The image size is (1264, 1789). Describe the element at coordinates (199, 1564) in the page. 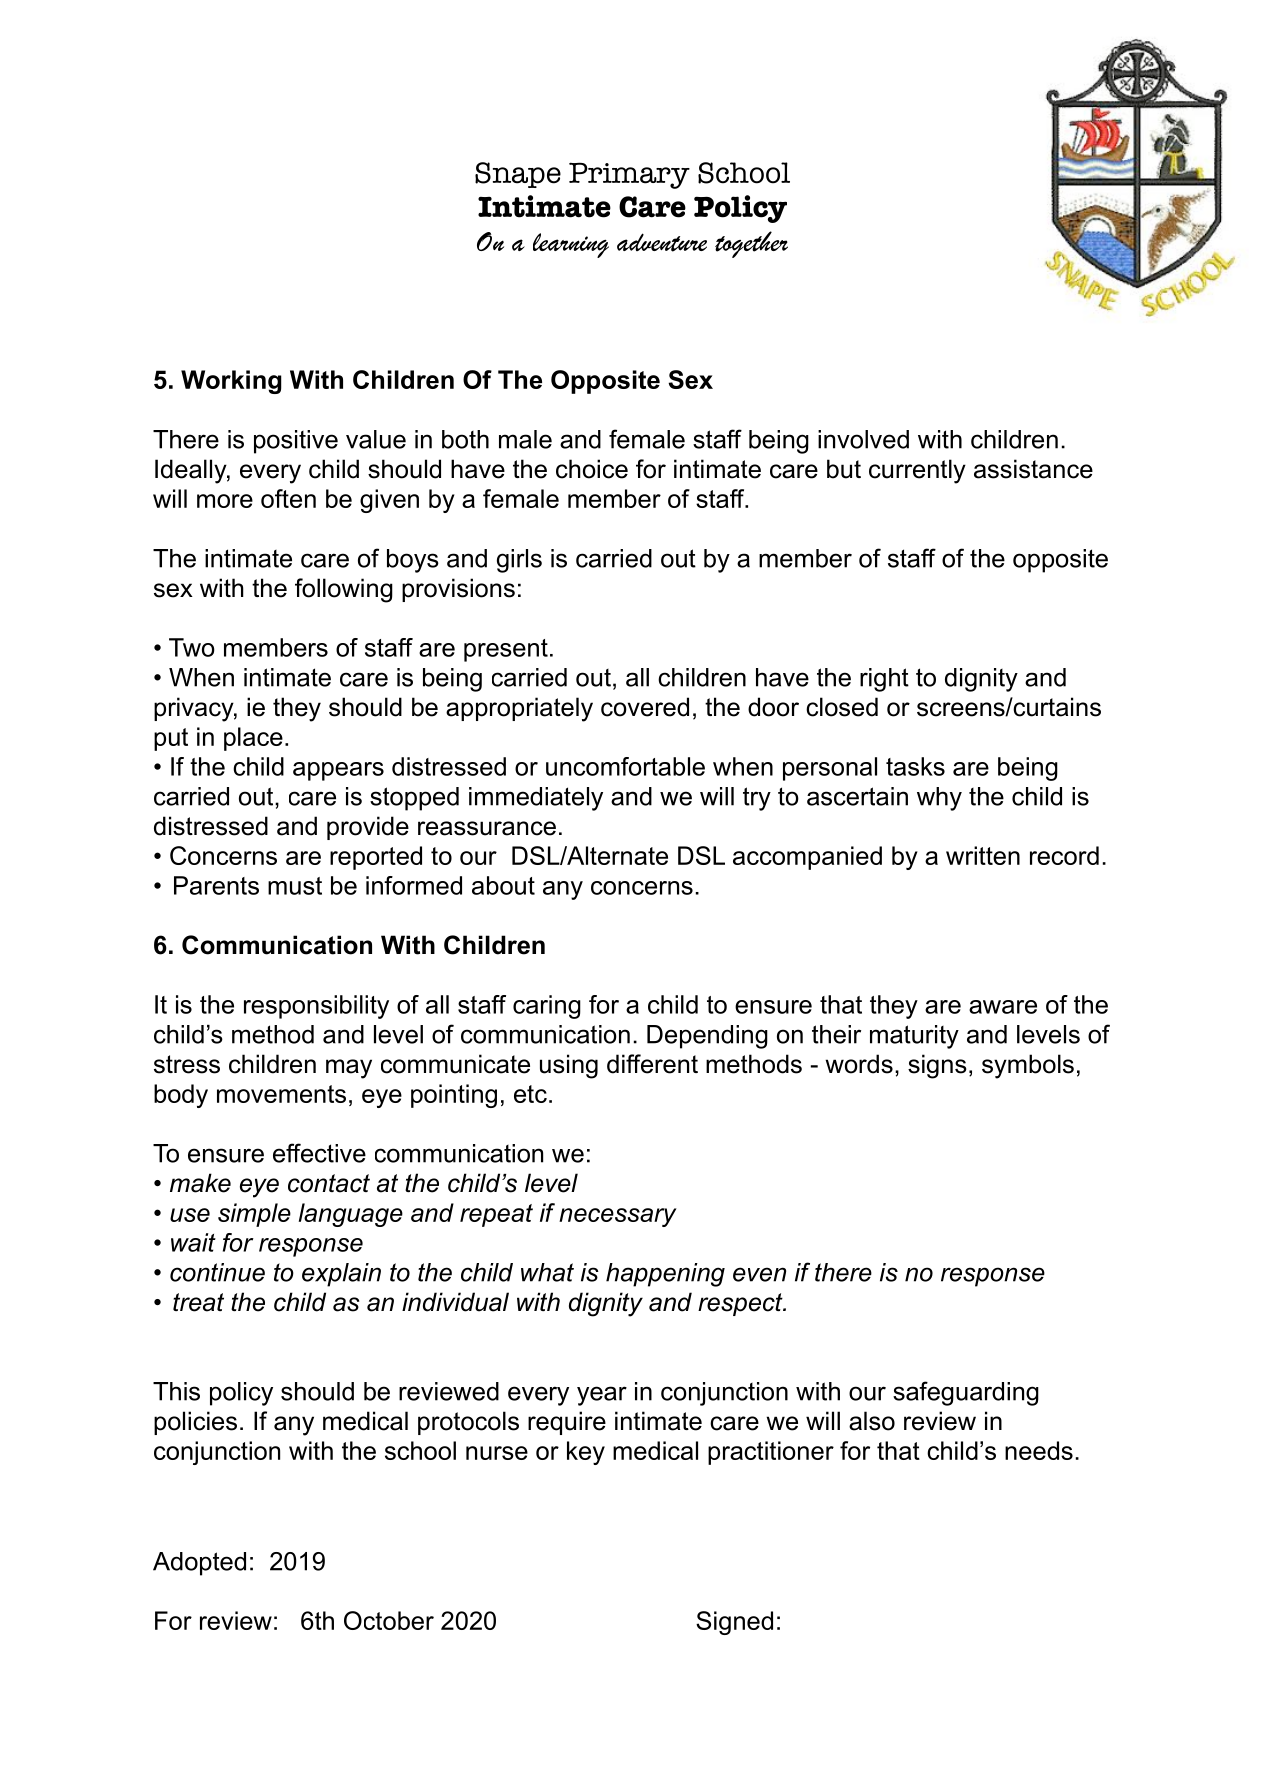

I see `Adopted` at that location.
